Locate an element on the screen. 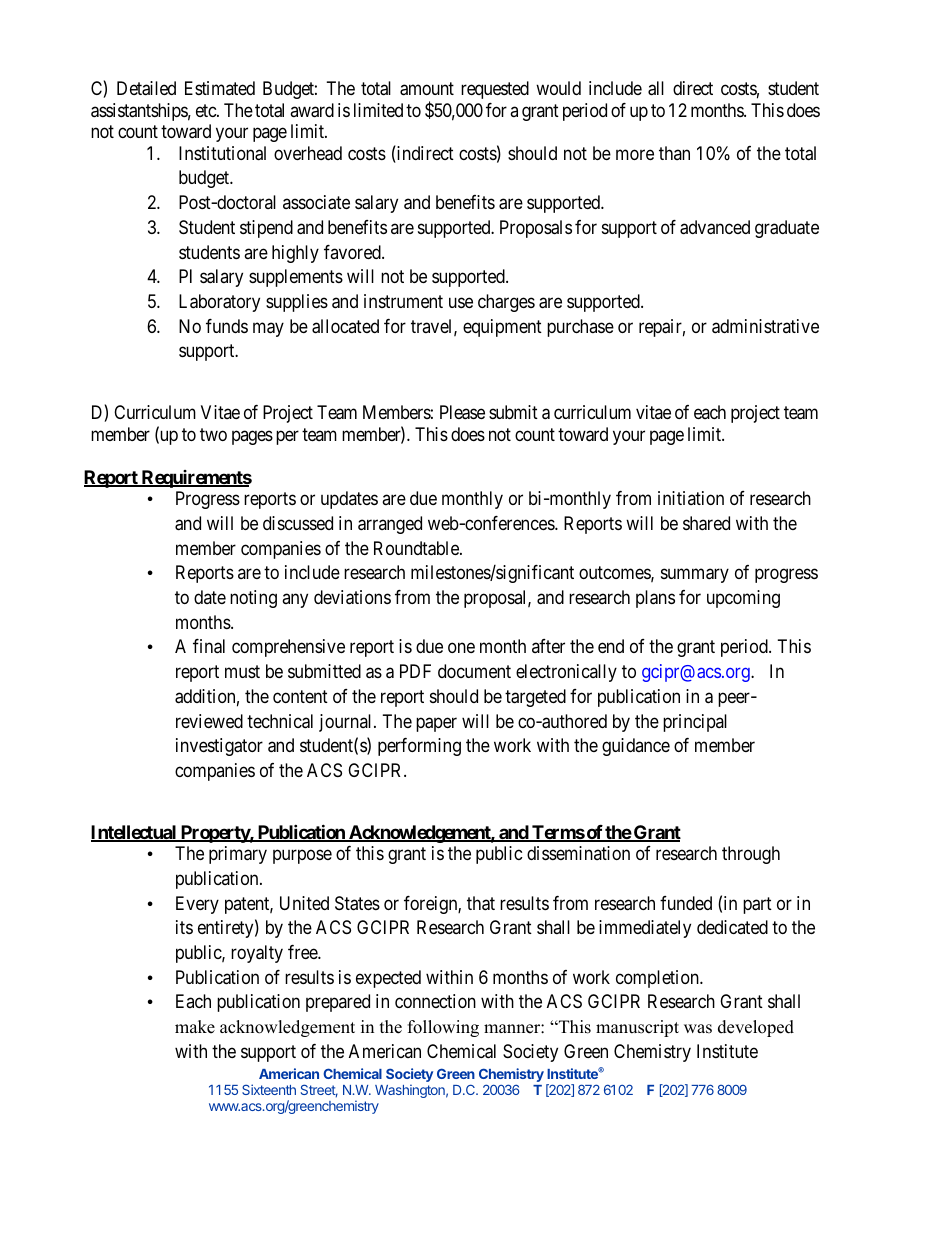 The width and height of the screenshot is (952, 1233). Roundtable is located at coordinates (417, 548).
